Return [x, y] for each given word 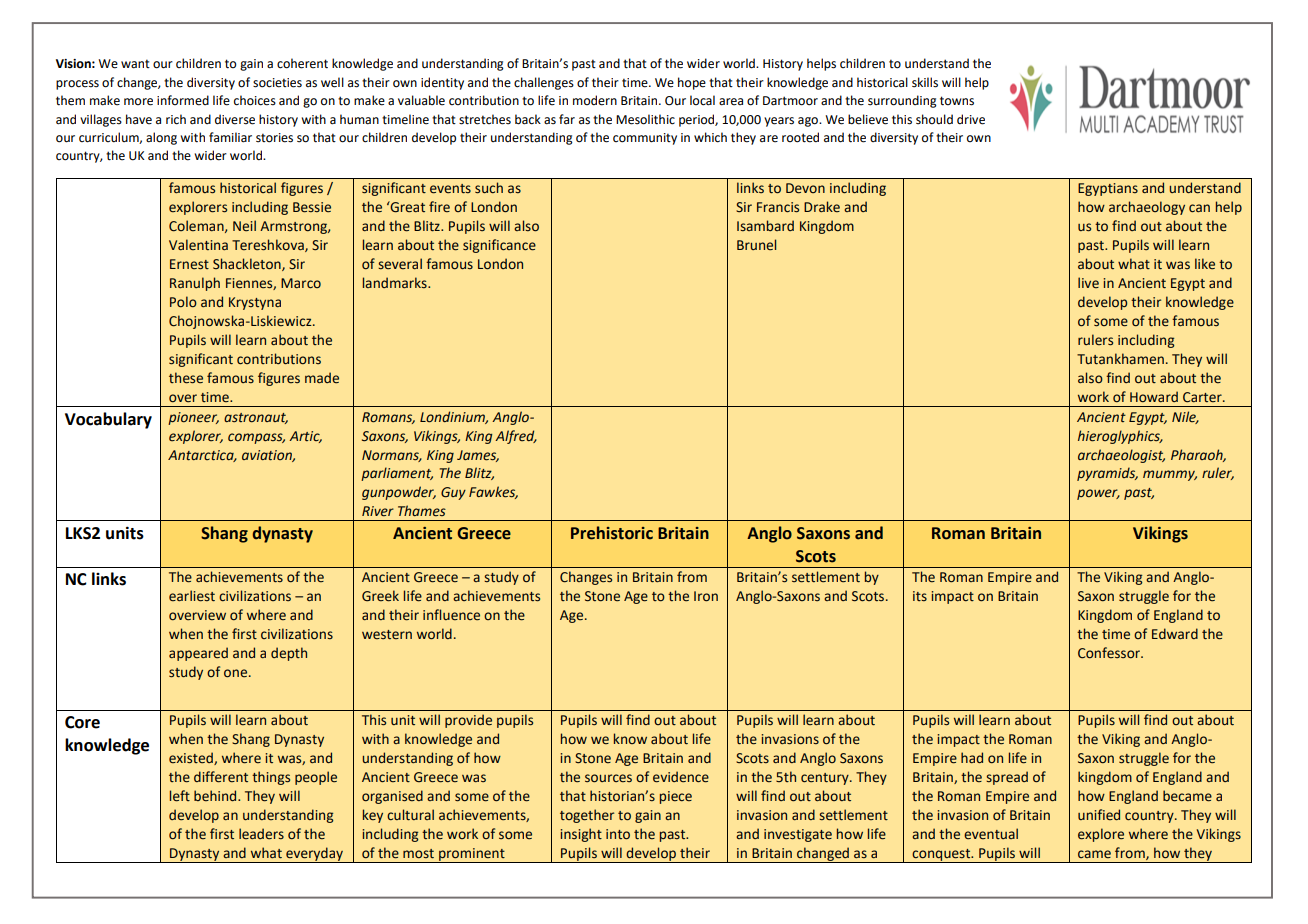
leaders [261, 834]
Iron [706, 596]
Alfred [516, 437]
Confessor [1110, 653]
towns [957, 101]
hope [692, 83]
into [618, 834]
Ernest [189, 264]
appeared [198, 654]
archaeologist [1121, 456]
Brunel [756, 245]
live [1088, 283]
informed [183, 100]
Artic [305, 437]
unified [1099, 815]
